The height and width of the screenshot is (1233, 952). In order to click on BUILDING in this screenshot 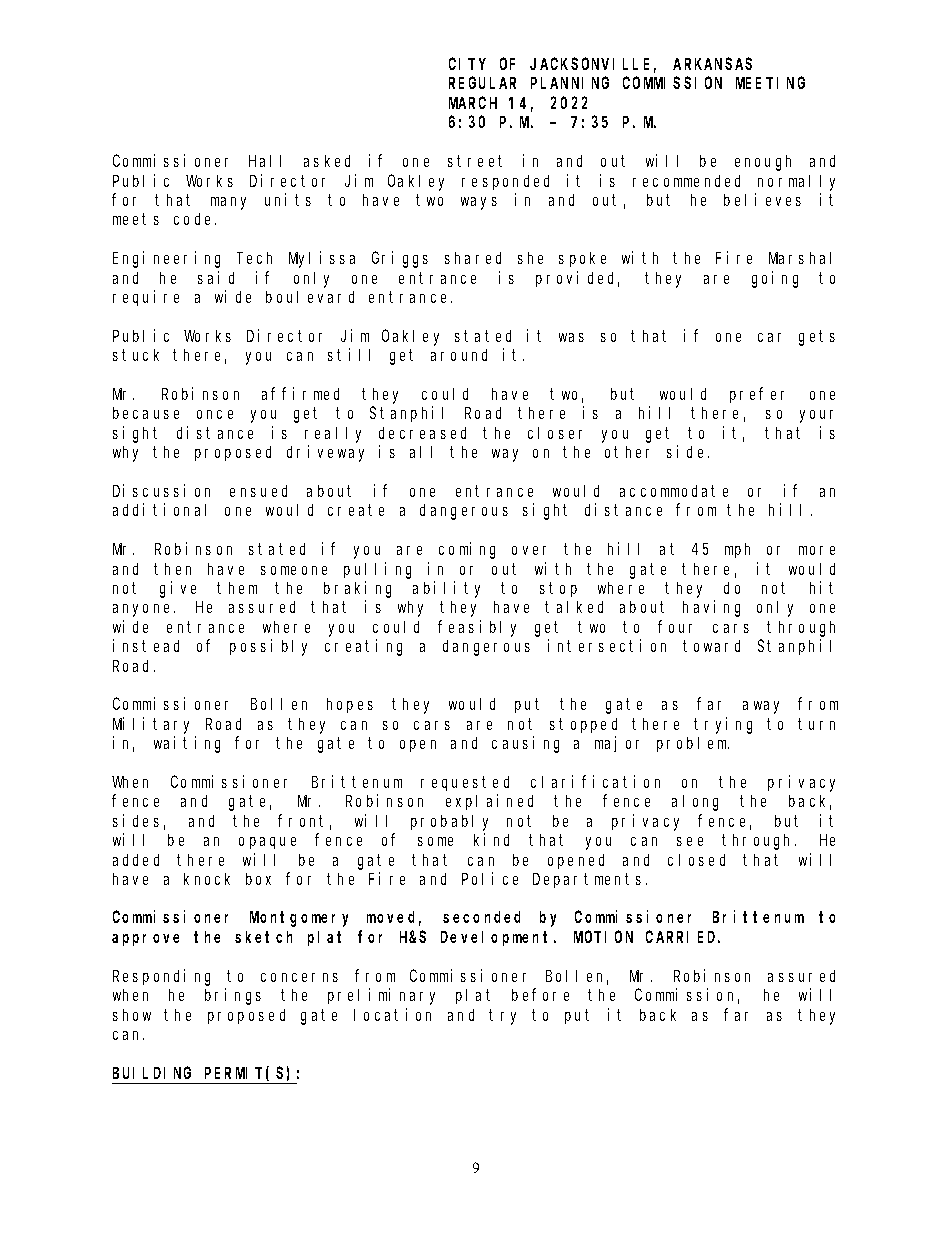, I will do `click(152, 1073)`.
